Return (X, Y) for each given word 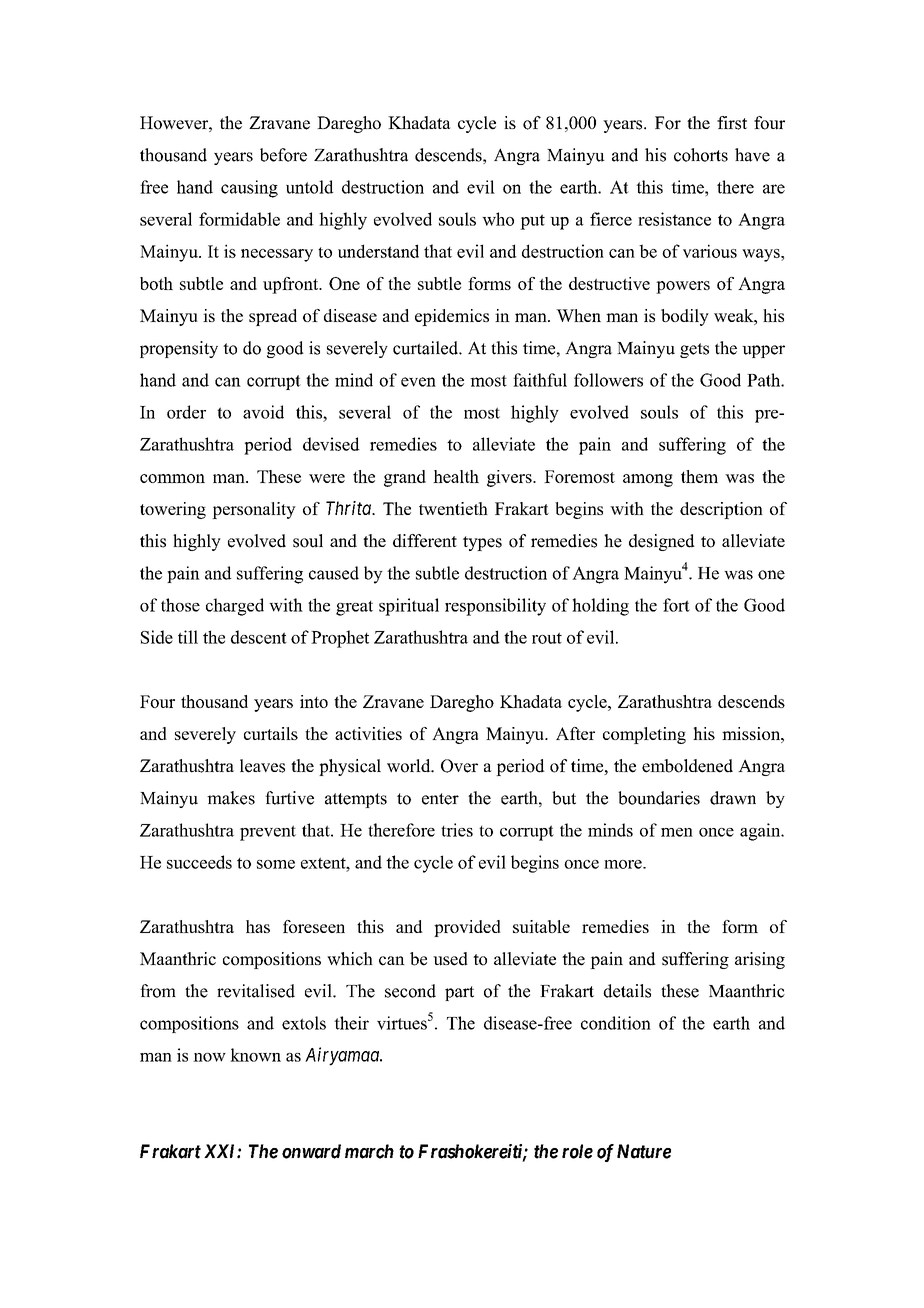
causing (249, 189)
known (255, 1055)
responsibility (495, 607)
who (498, 219)
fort (676, 605)
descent (259, 637)
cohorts (701, 155)
